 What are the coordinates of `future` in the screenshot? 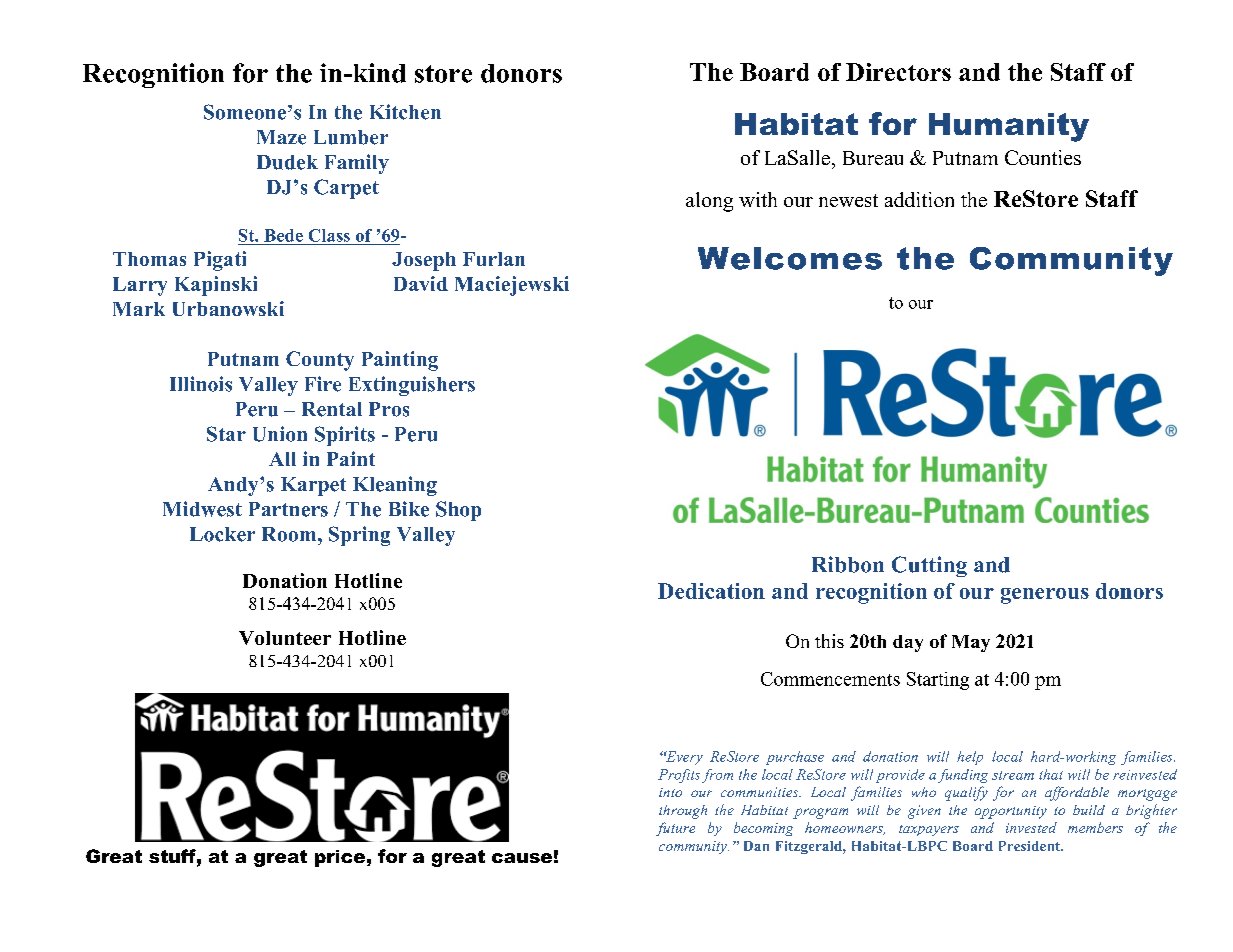 It's located at (675, 829).
